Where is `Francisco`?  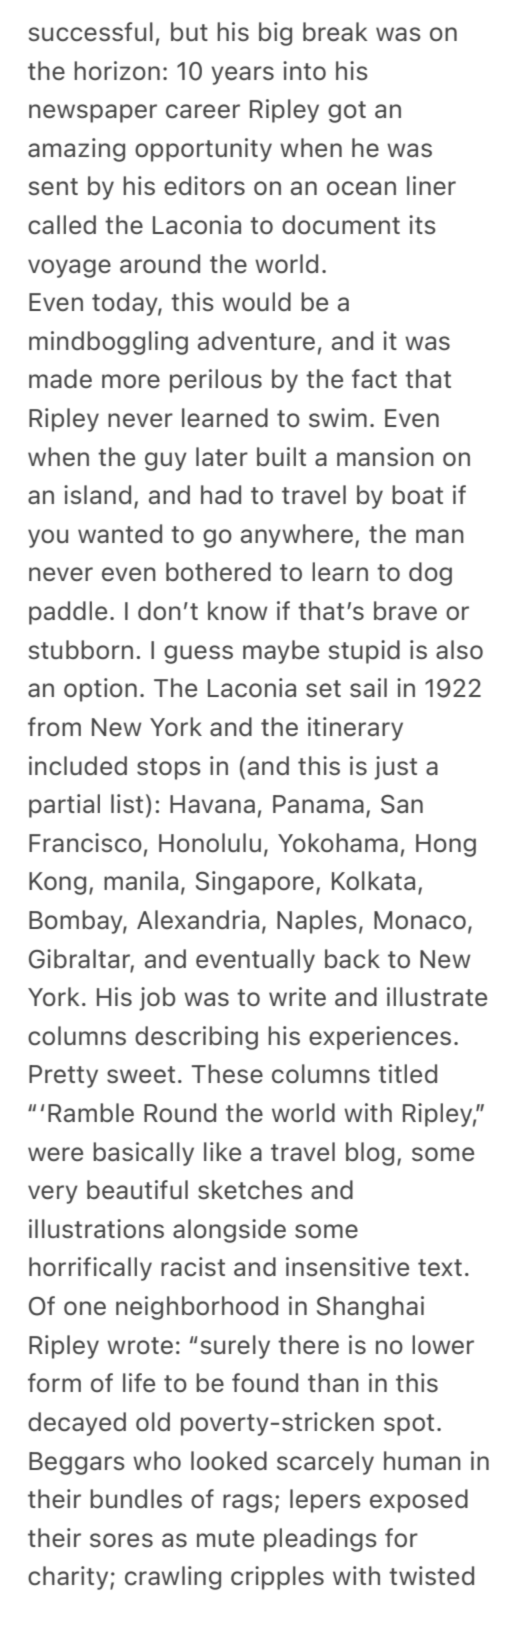 Francisco is located at coordinates (85, 842).
